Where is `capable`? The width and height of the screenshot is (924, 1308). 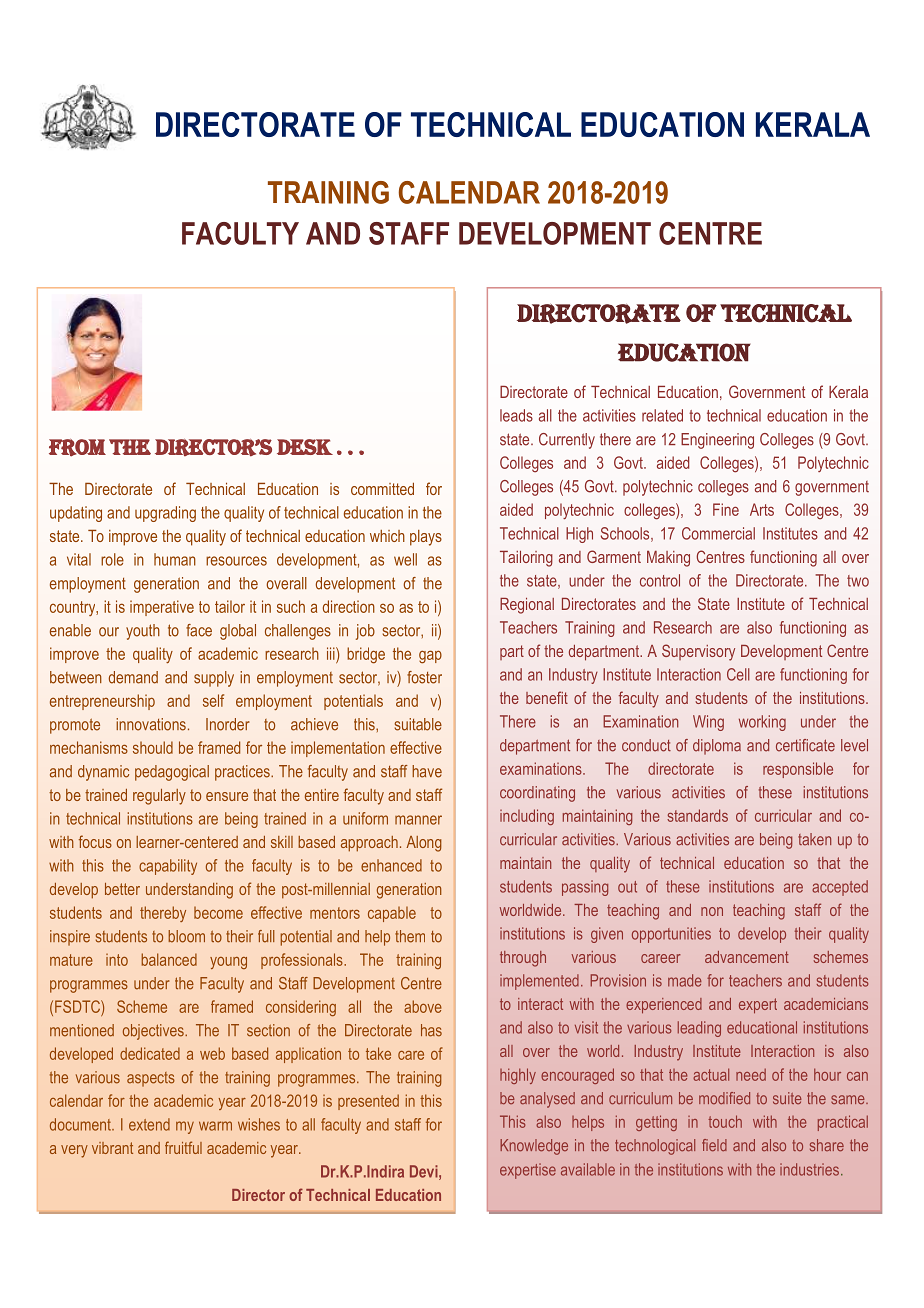
capable is located at coordinates (392, 914).
